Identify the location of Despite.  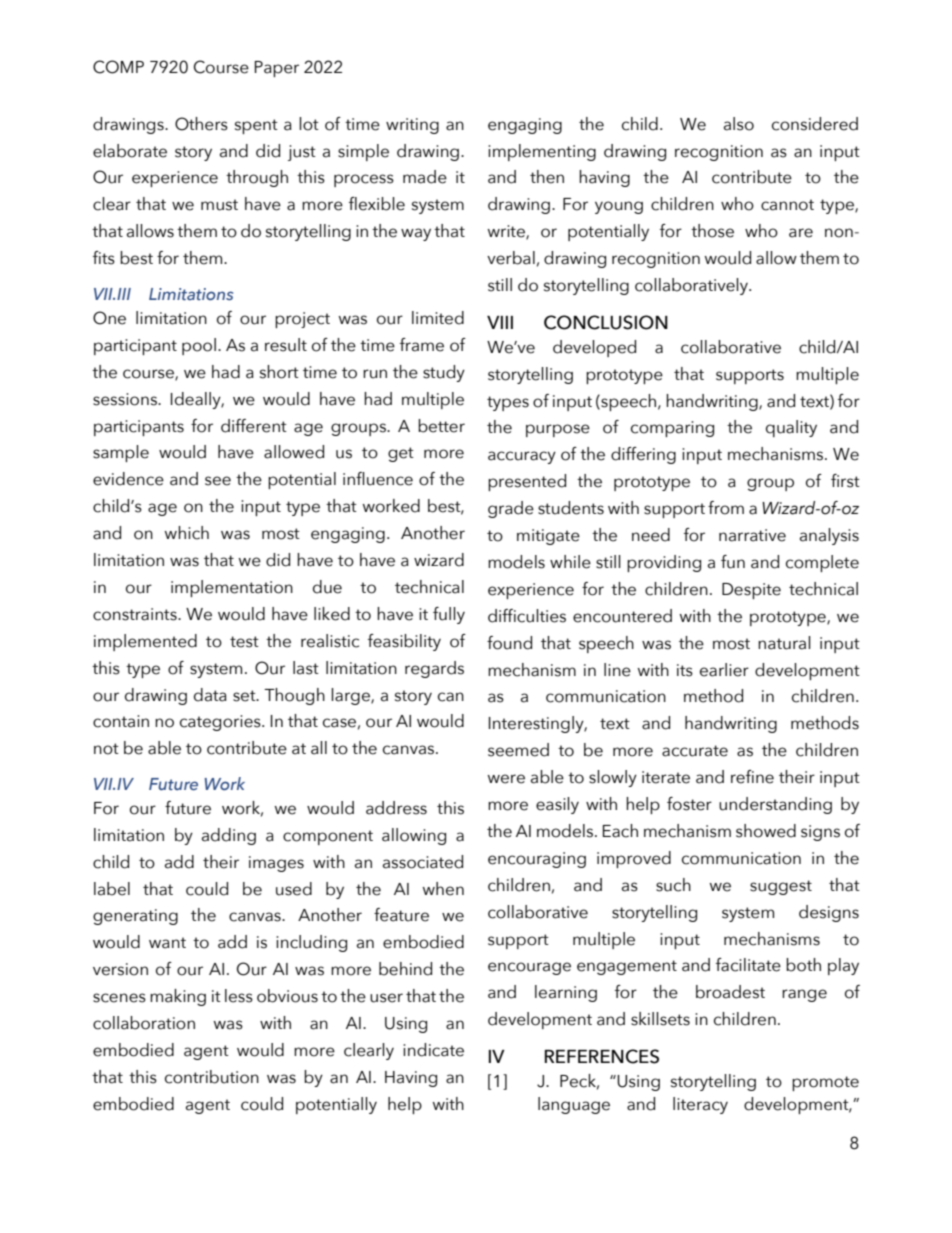
(751, 591).
